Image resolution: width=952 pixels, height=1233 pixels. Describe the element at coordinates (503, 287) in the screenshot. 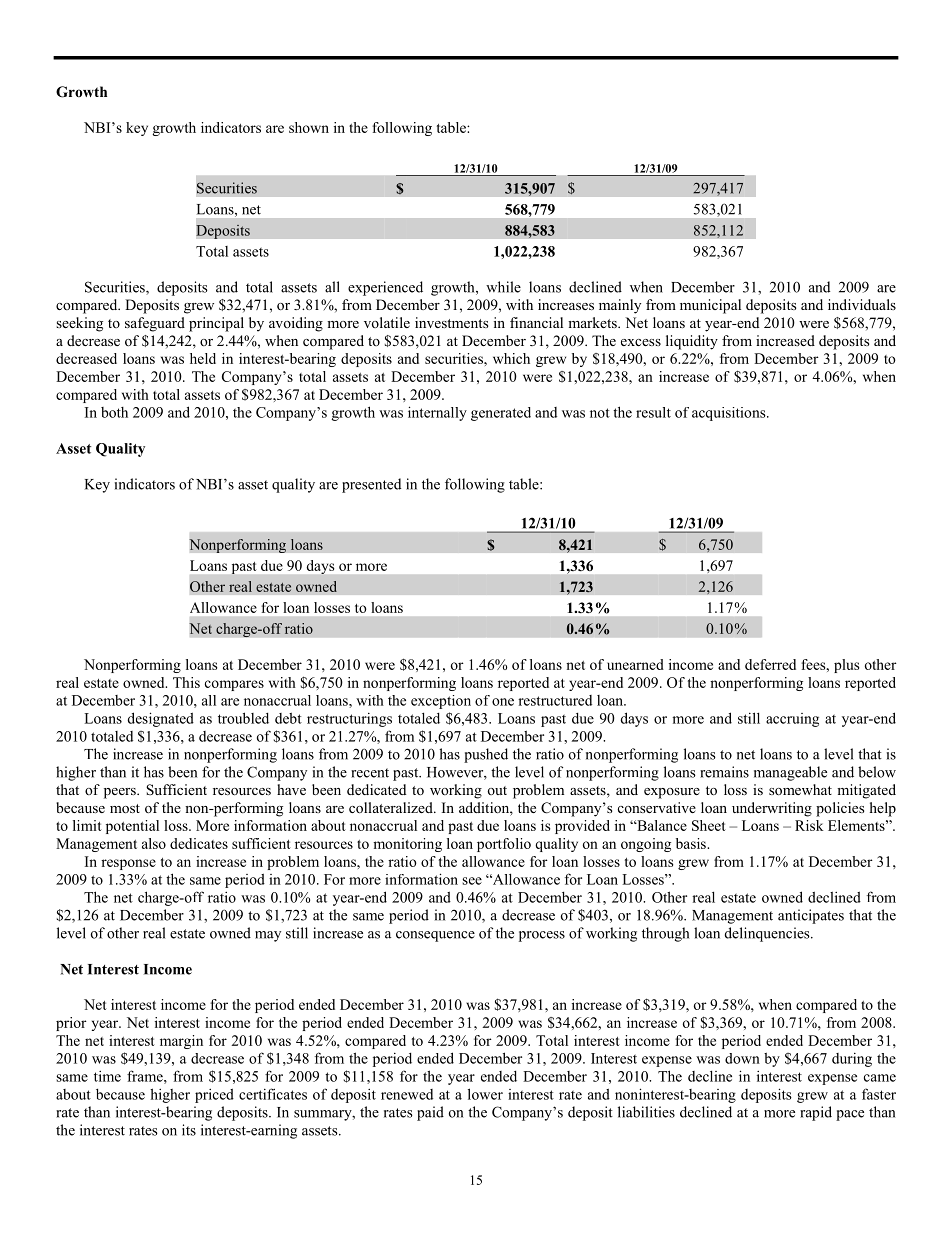

I see `while` at that location.
